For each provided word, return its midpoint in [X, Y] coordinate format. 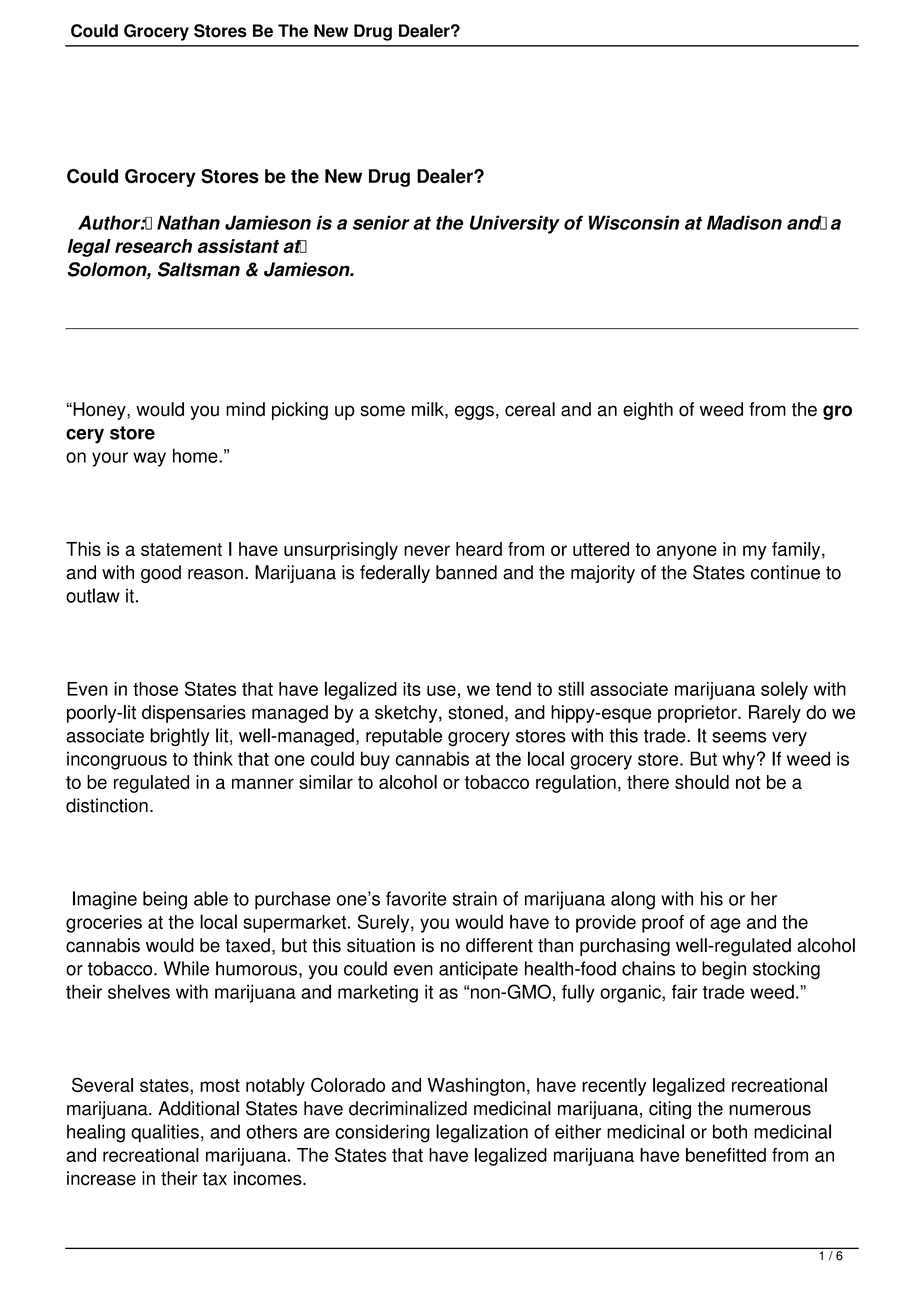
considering [382, 1133]
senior [381, 222]
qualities [165, 1133]
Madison [744, 222]
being [165, 900]
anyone [687, 552]
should [702, 782]
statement [181, 549]
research [153, 246]
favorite [416, 898]
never [427, 550]
